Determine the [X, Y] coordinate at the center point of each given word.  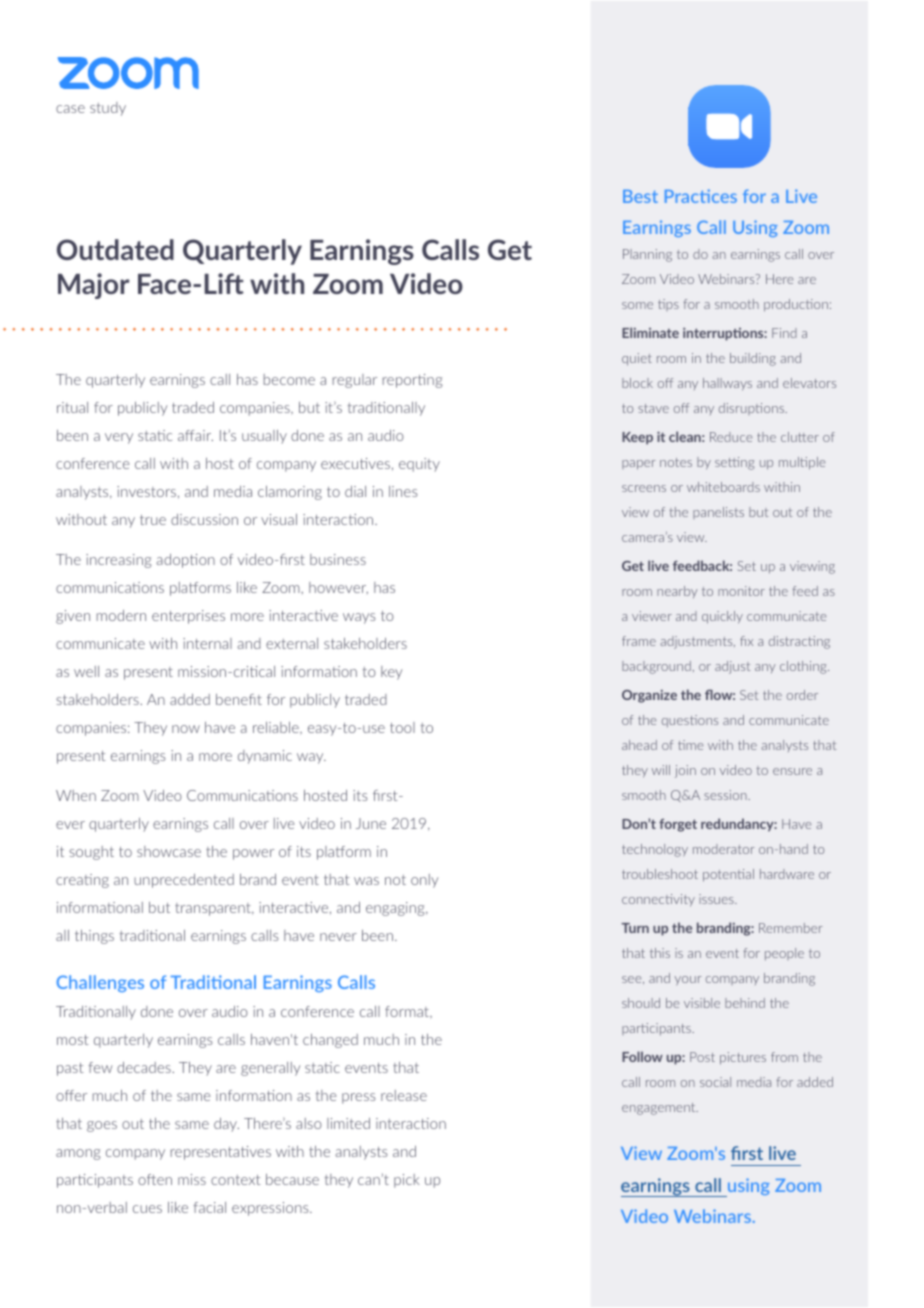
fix [746, 641]
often [155, 1179]
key [391, 673]
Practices [701, 196]
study [108, 109]
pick [407, 1181]
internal [207, 643]
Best [640, 196]
